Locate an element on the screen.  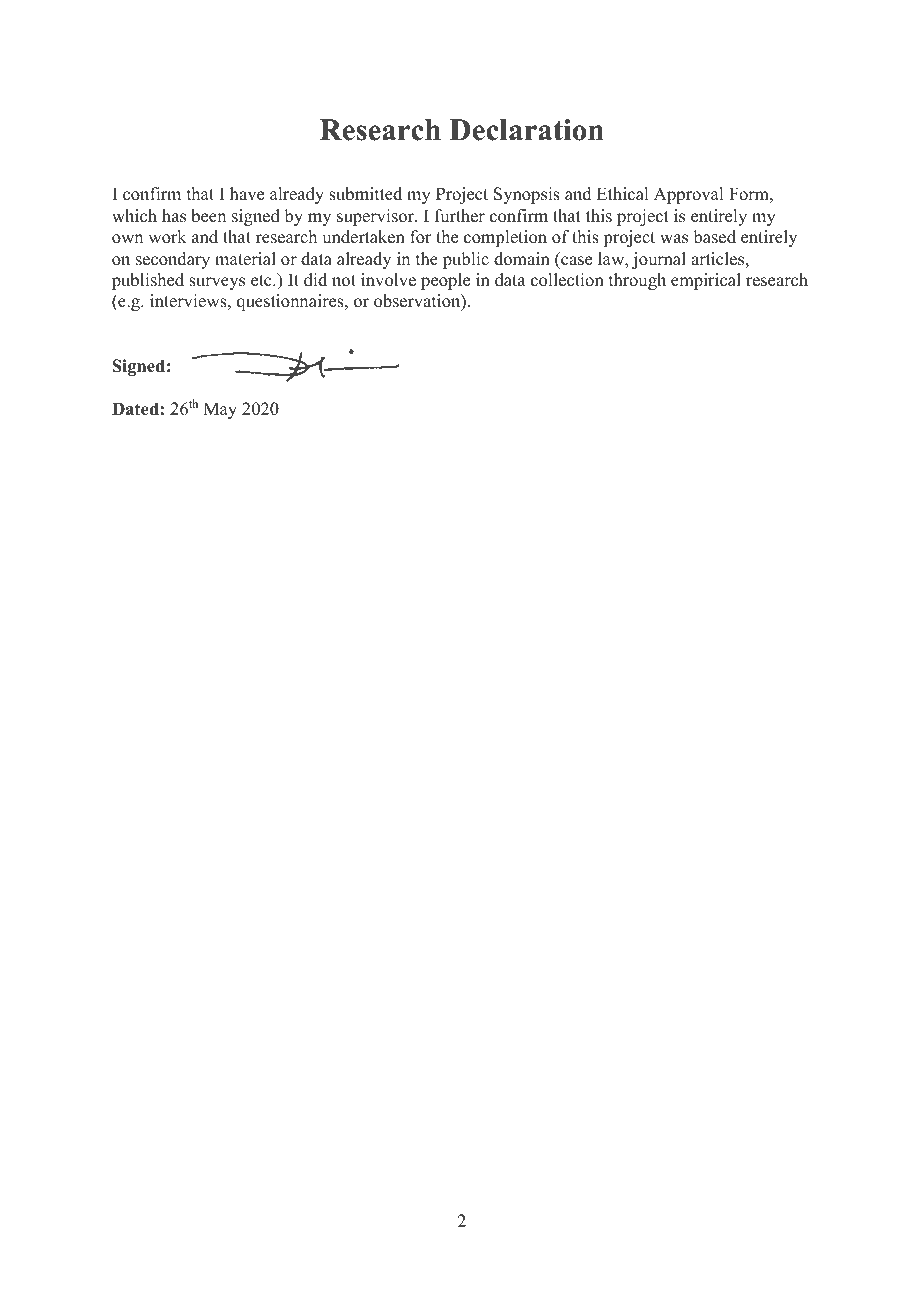
journal is located at coordinates (659, 260).
